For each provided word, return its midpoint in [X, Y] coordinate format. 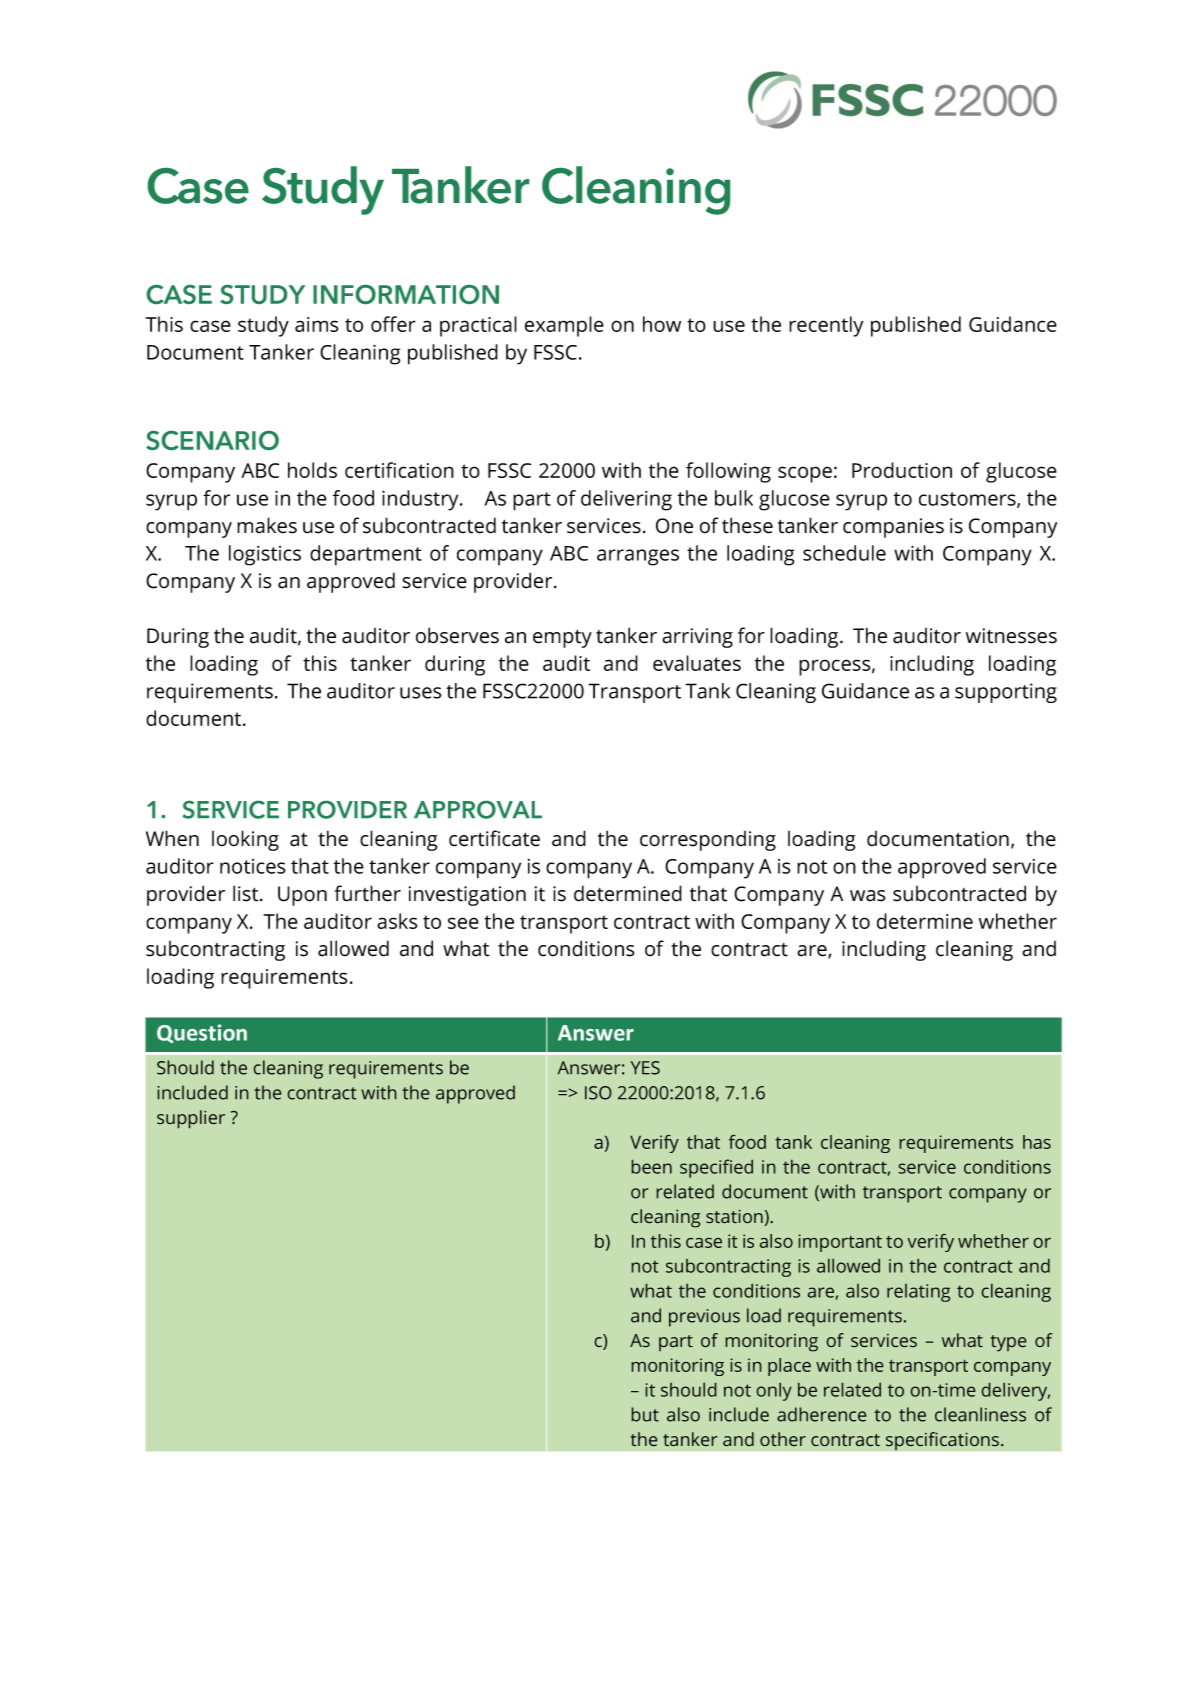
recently [826, 326]
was [867, 896]
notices [253, 866]
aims [316, 324]
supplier [191, 1119]
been [651, 1166]
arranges [638, 557]
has [1037, 1142]
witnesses [1011, 636]
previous [704, 1318]
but [645, 1414]
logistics [265, 555]
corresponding [708, 841]
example [564, 326]
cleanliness [980, 1414]
